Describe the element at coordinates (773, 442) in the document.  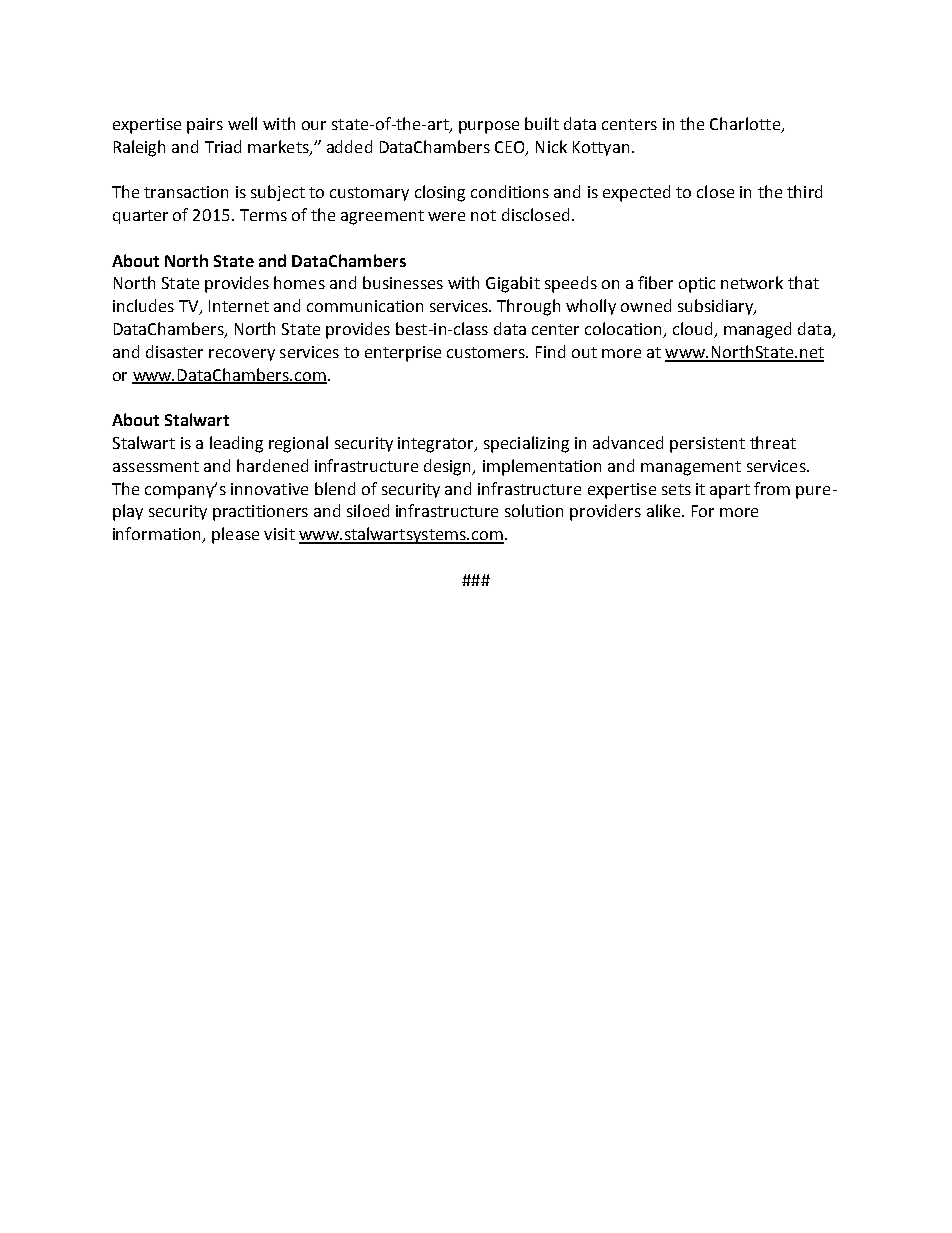
I see `threat` at that location.
